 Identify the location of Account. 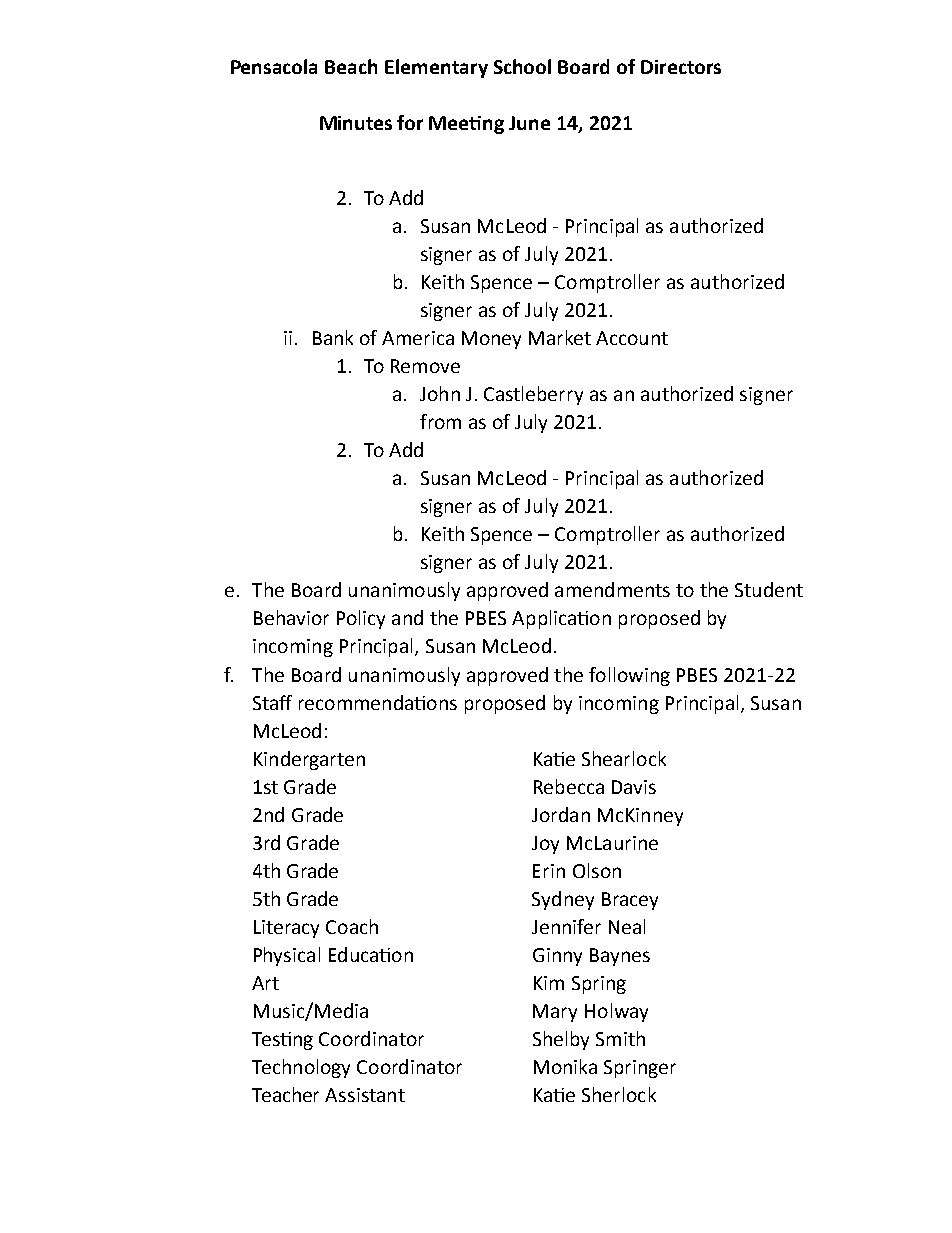
(632, 338).
